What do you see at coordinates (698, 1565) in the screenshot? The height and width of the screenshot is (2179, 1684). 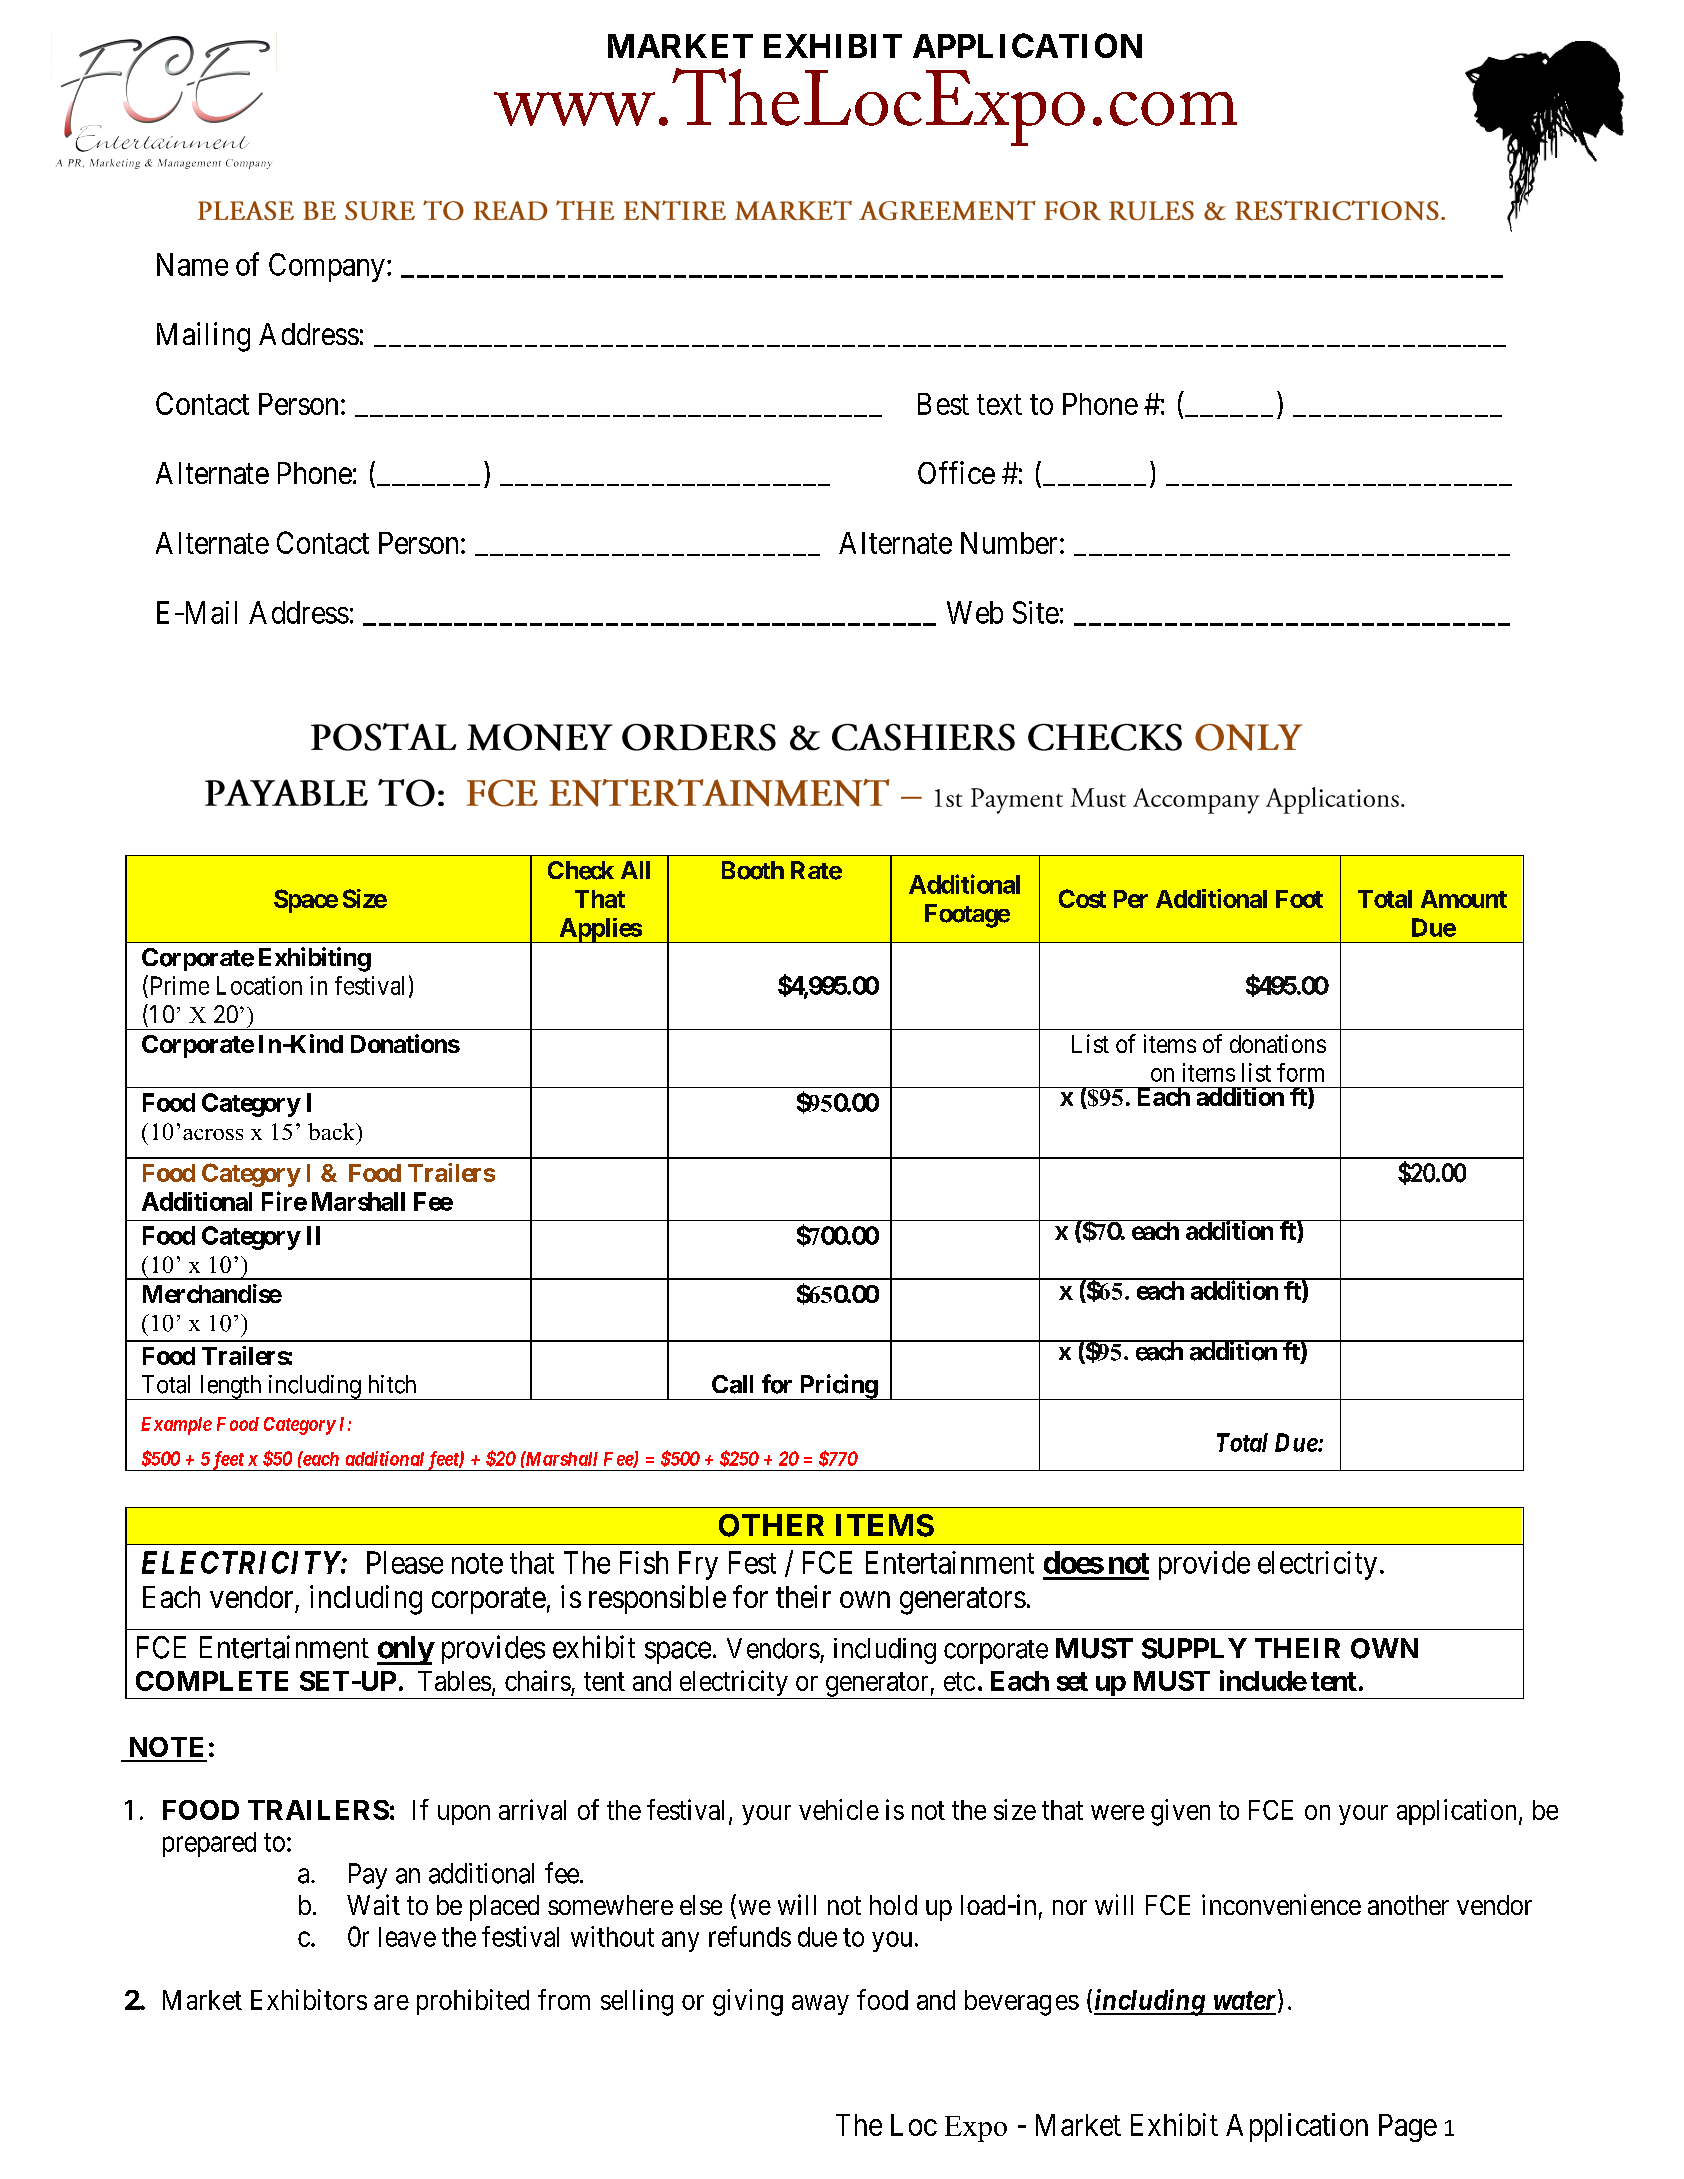 I see `Fry` at bounding box center [698, 1565].
